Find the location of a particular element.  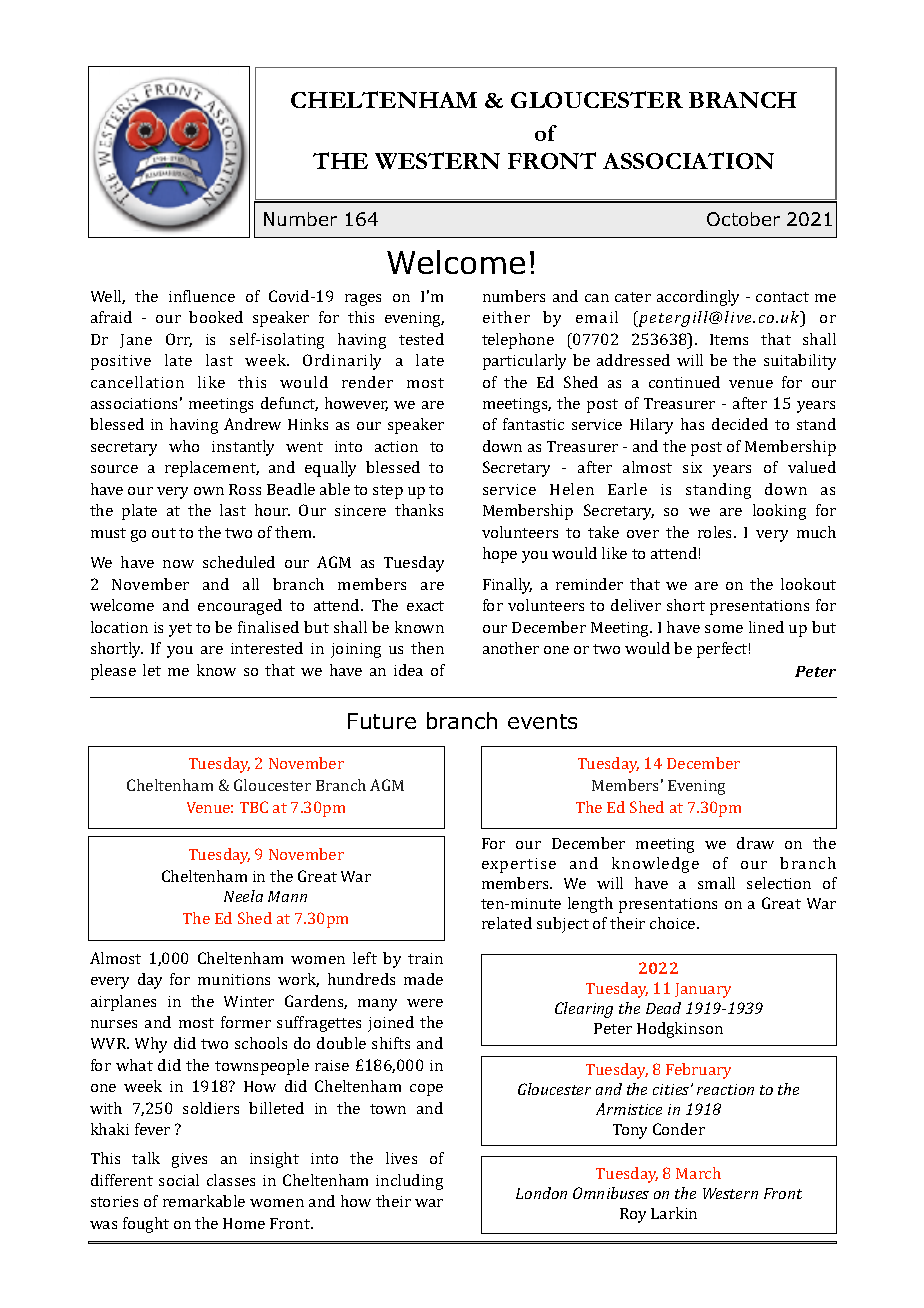

October is located at coordinates (743, 219).
